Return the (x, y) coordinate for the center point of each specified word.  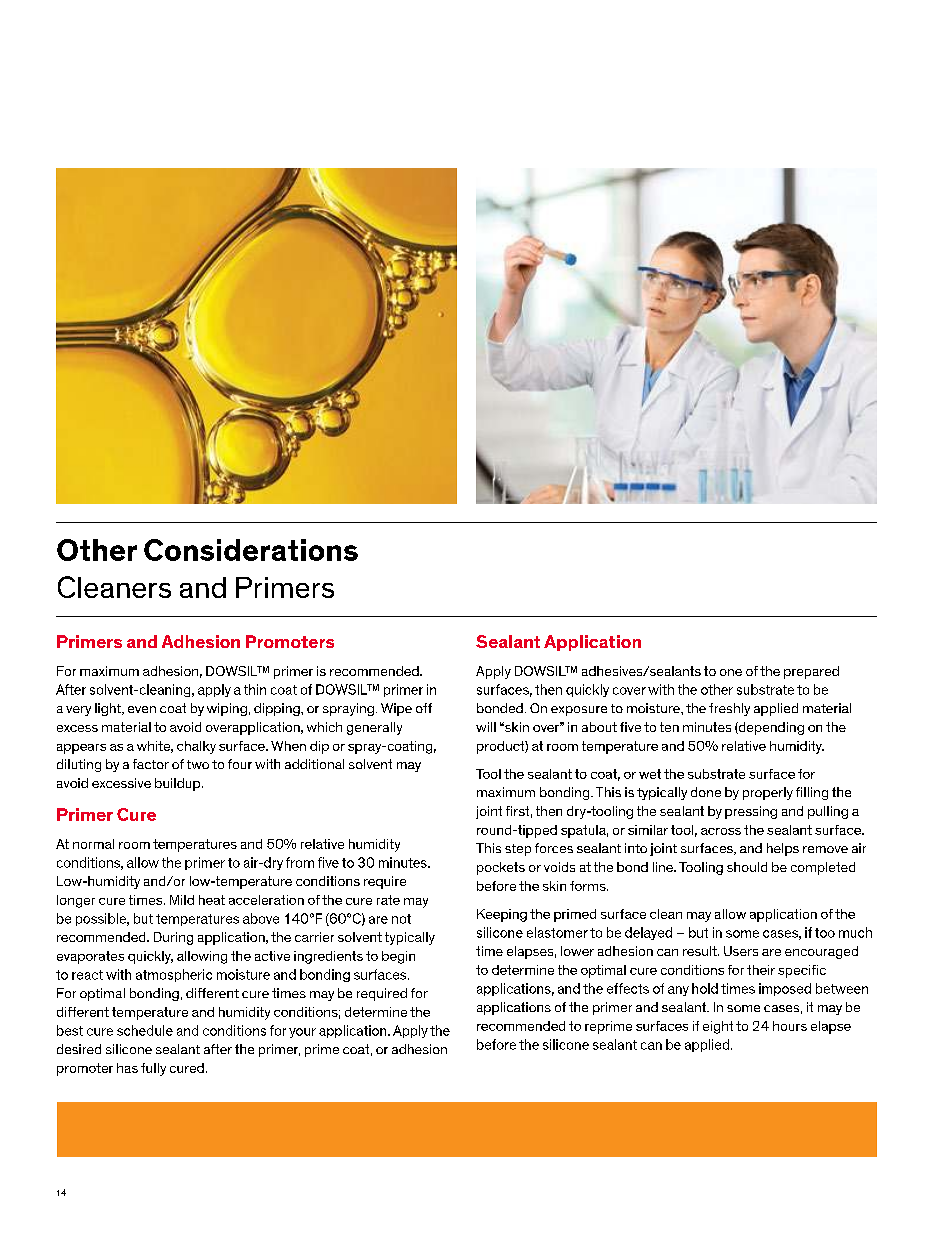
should (747, 867)
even (142, 709)
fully (153, 1069)
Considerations (251, 550)
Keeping (502, 915)
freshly (729, 709)
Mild (182, 900)
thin (255, 689)
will (486, 727)
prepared (811, 672)
